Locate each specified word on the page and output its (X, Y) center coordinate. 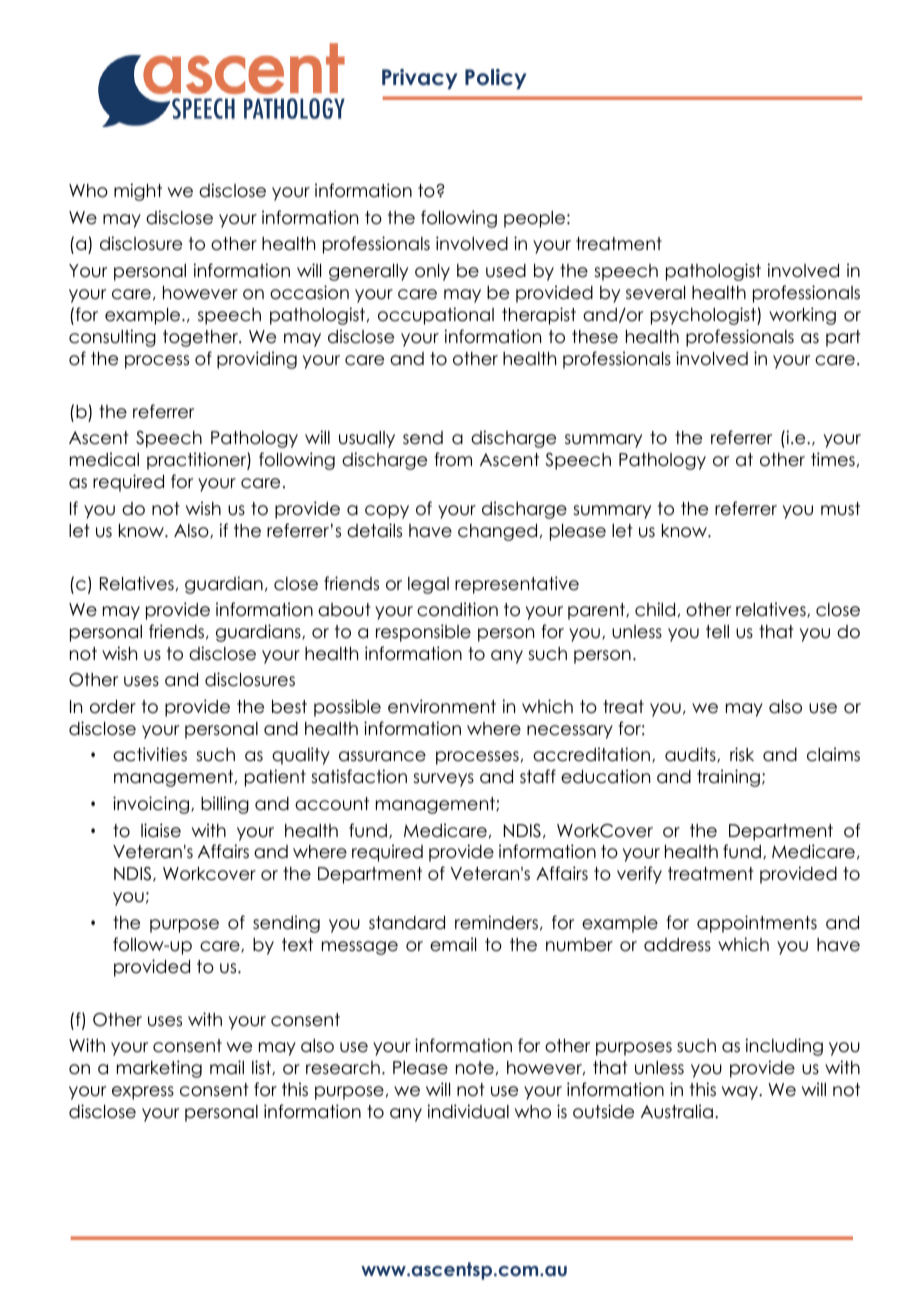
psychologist (704, 316)
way (741, 1093)
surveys (443, 780)
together (202, 338)
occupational (436, 316)
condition (457, 609)
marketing (159, 1069)
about (344, 610)
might (138, 192)
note (475, 1068)
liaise (161, 830)
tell (717, 632)
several (655, 293)
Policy (495, 79)
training (728, 778)
